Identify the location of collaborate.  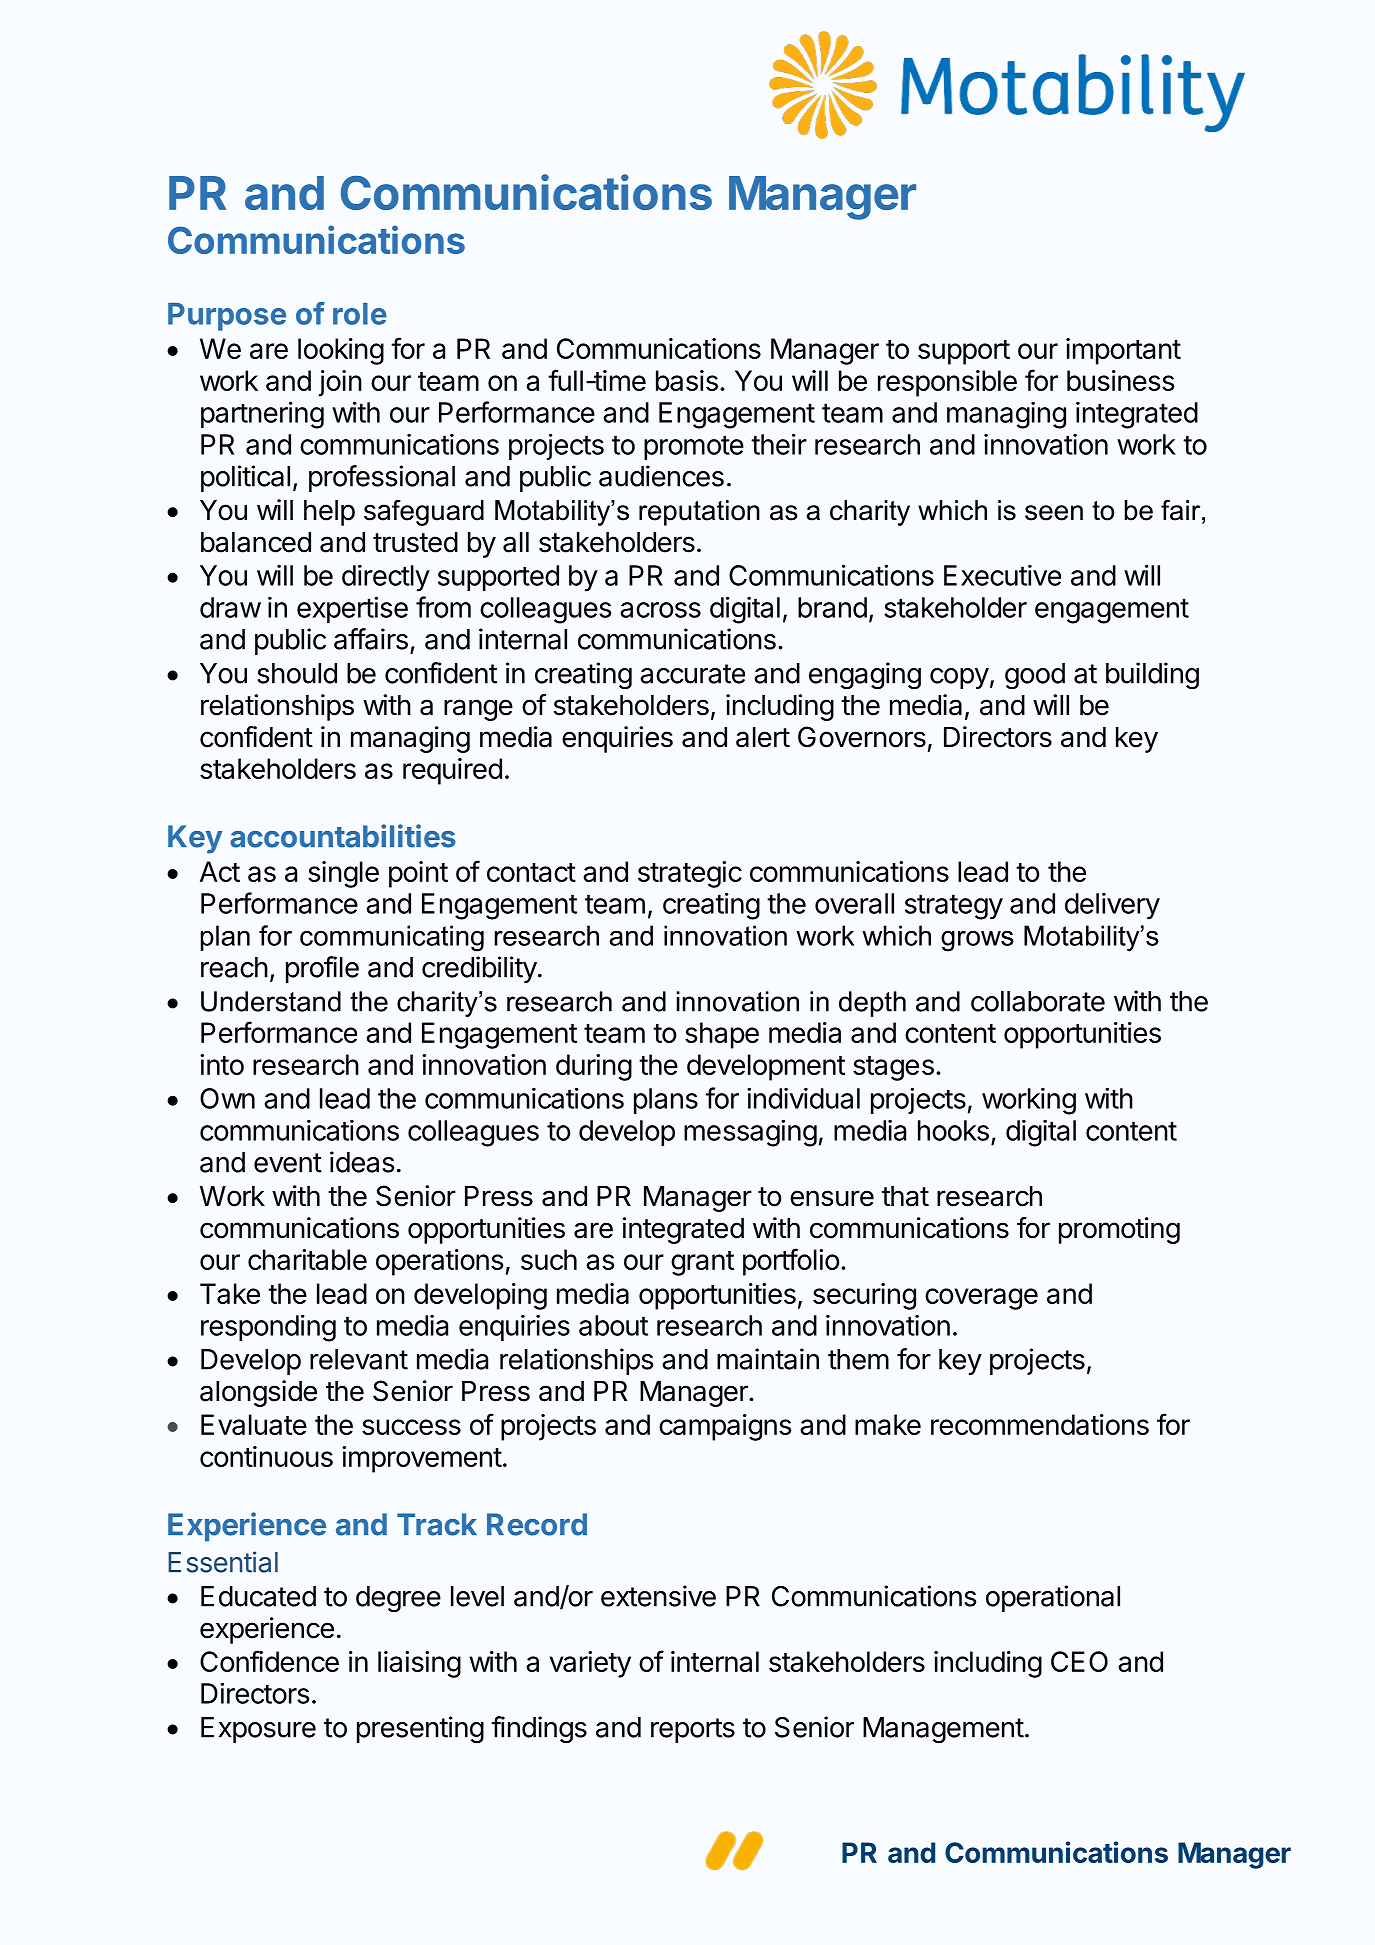
(1038, 1001).
